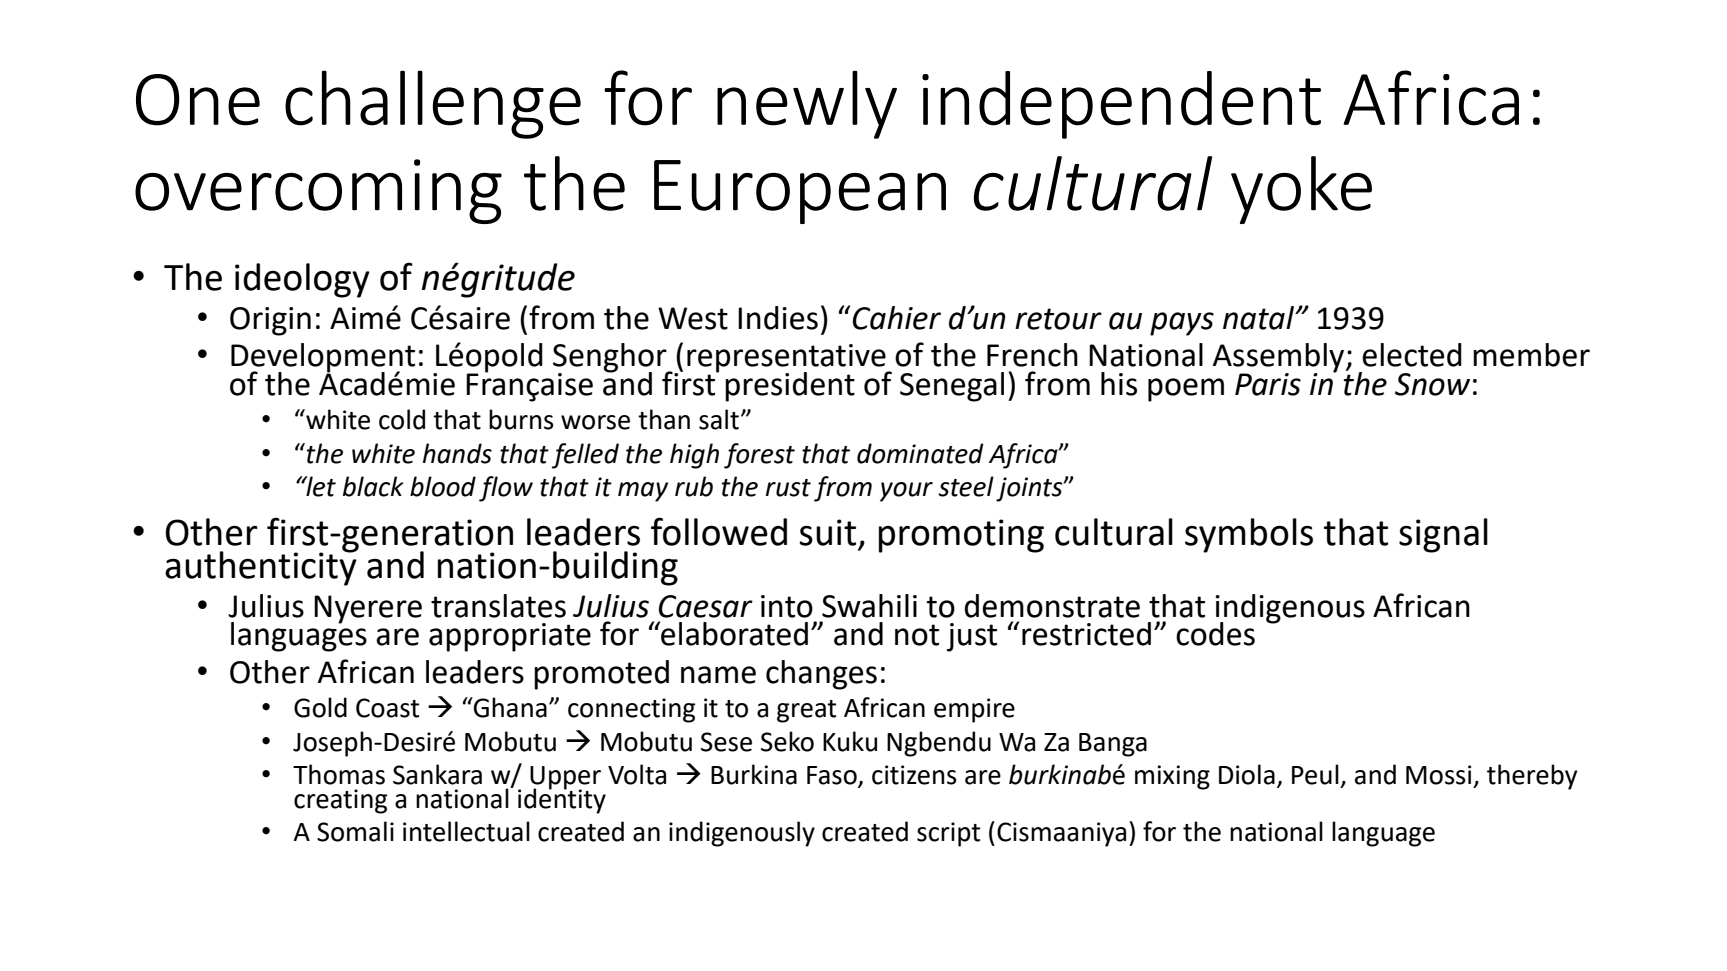 This screenshot has height=971, width=1727. I want to click on authenticity, so click(262, 567).
